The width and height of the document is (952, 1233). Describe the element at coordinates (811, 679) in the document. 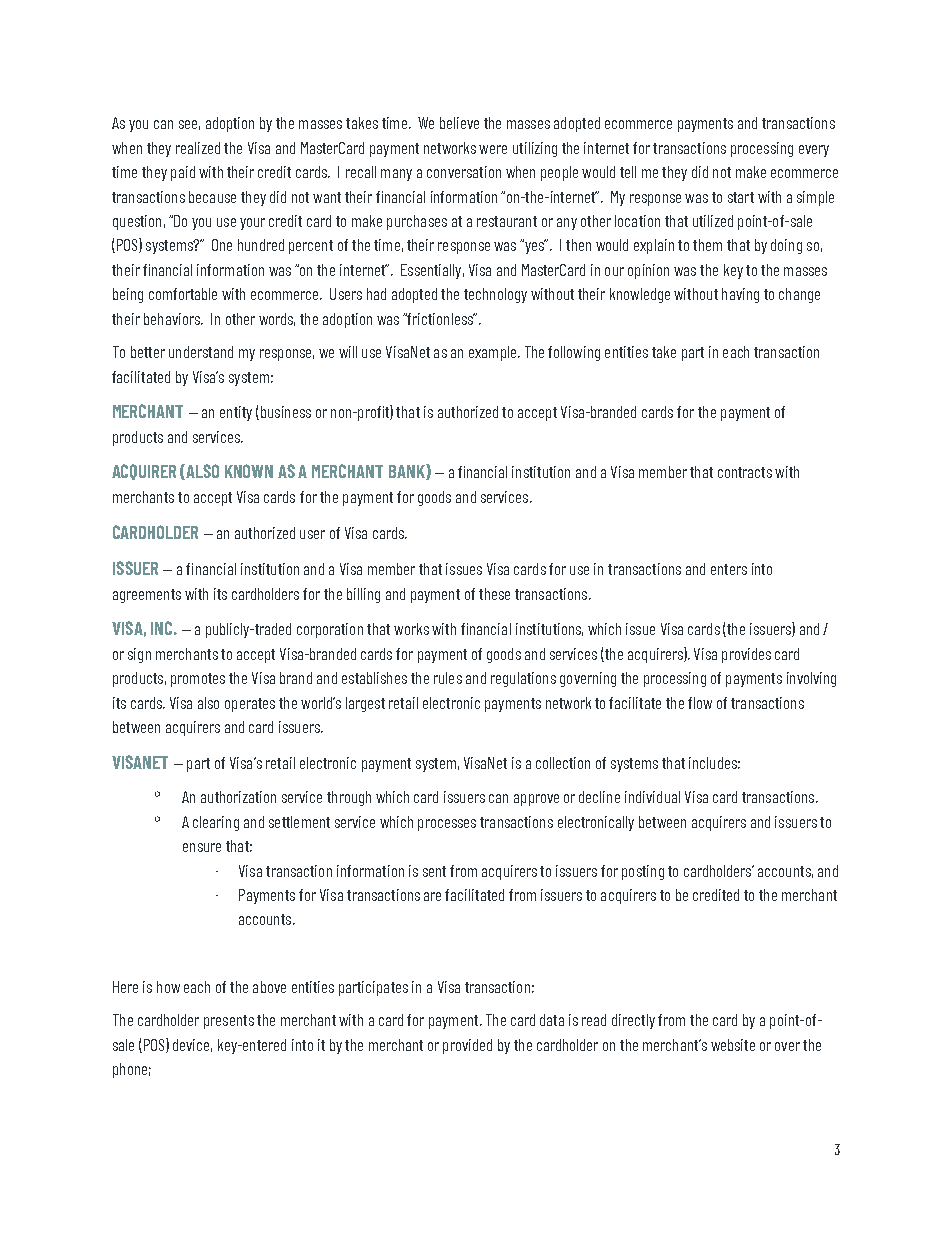

I see `involving` at that location.
